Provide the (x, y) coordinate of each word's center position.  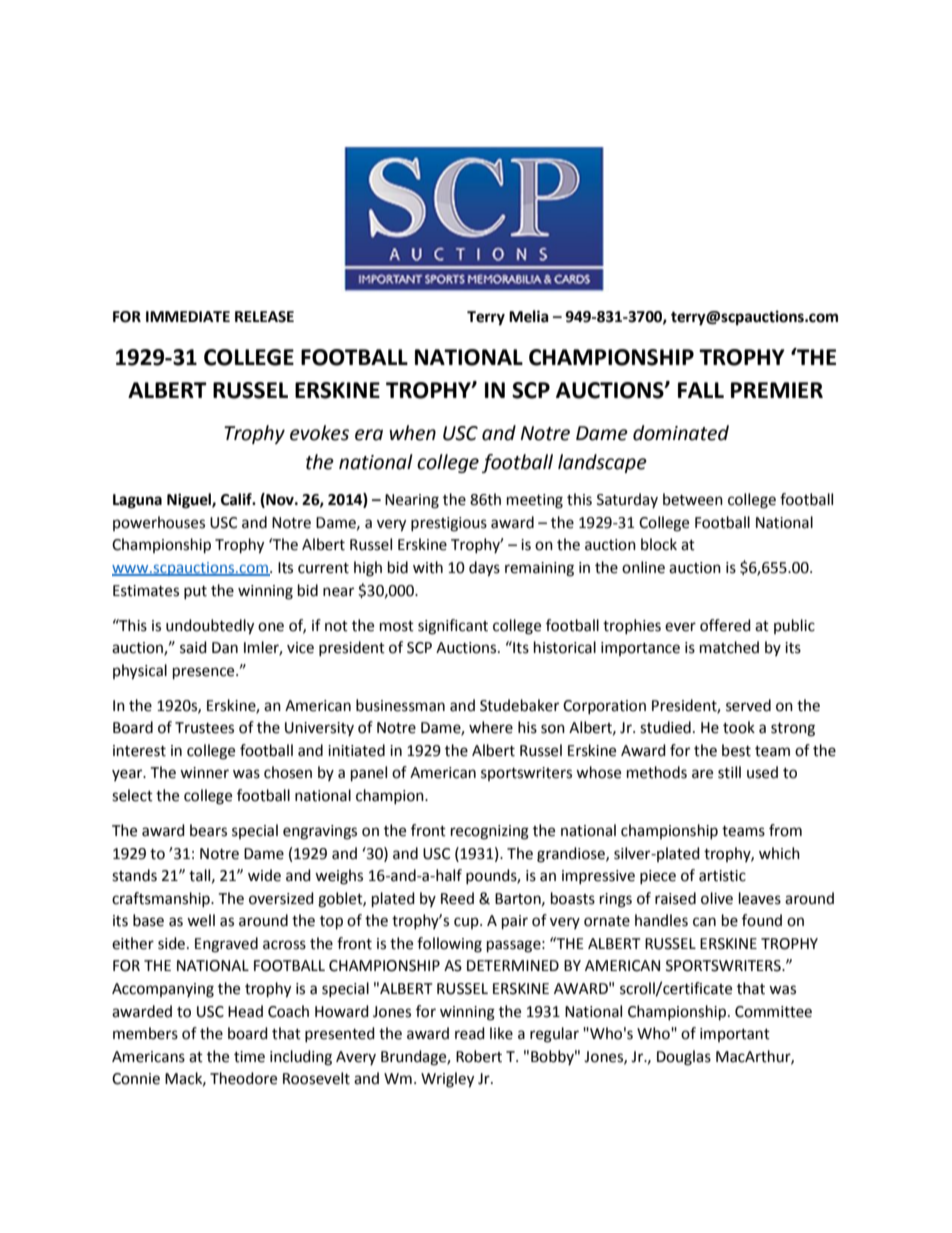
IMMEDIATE (188, 316)
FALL (701, 390)
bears (208, 830)
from (785, 830)
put (195, 592)
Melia (529, 316)
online (643, 567)
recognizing (490, 832)
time (249, 1057)
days (484, 569)
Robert (479, 1056)
